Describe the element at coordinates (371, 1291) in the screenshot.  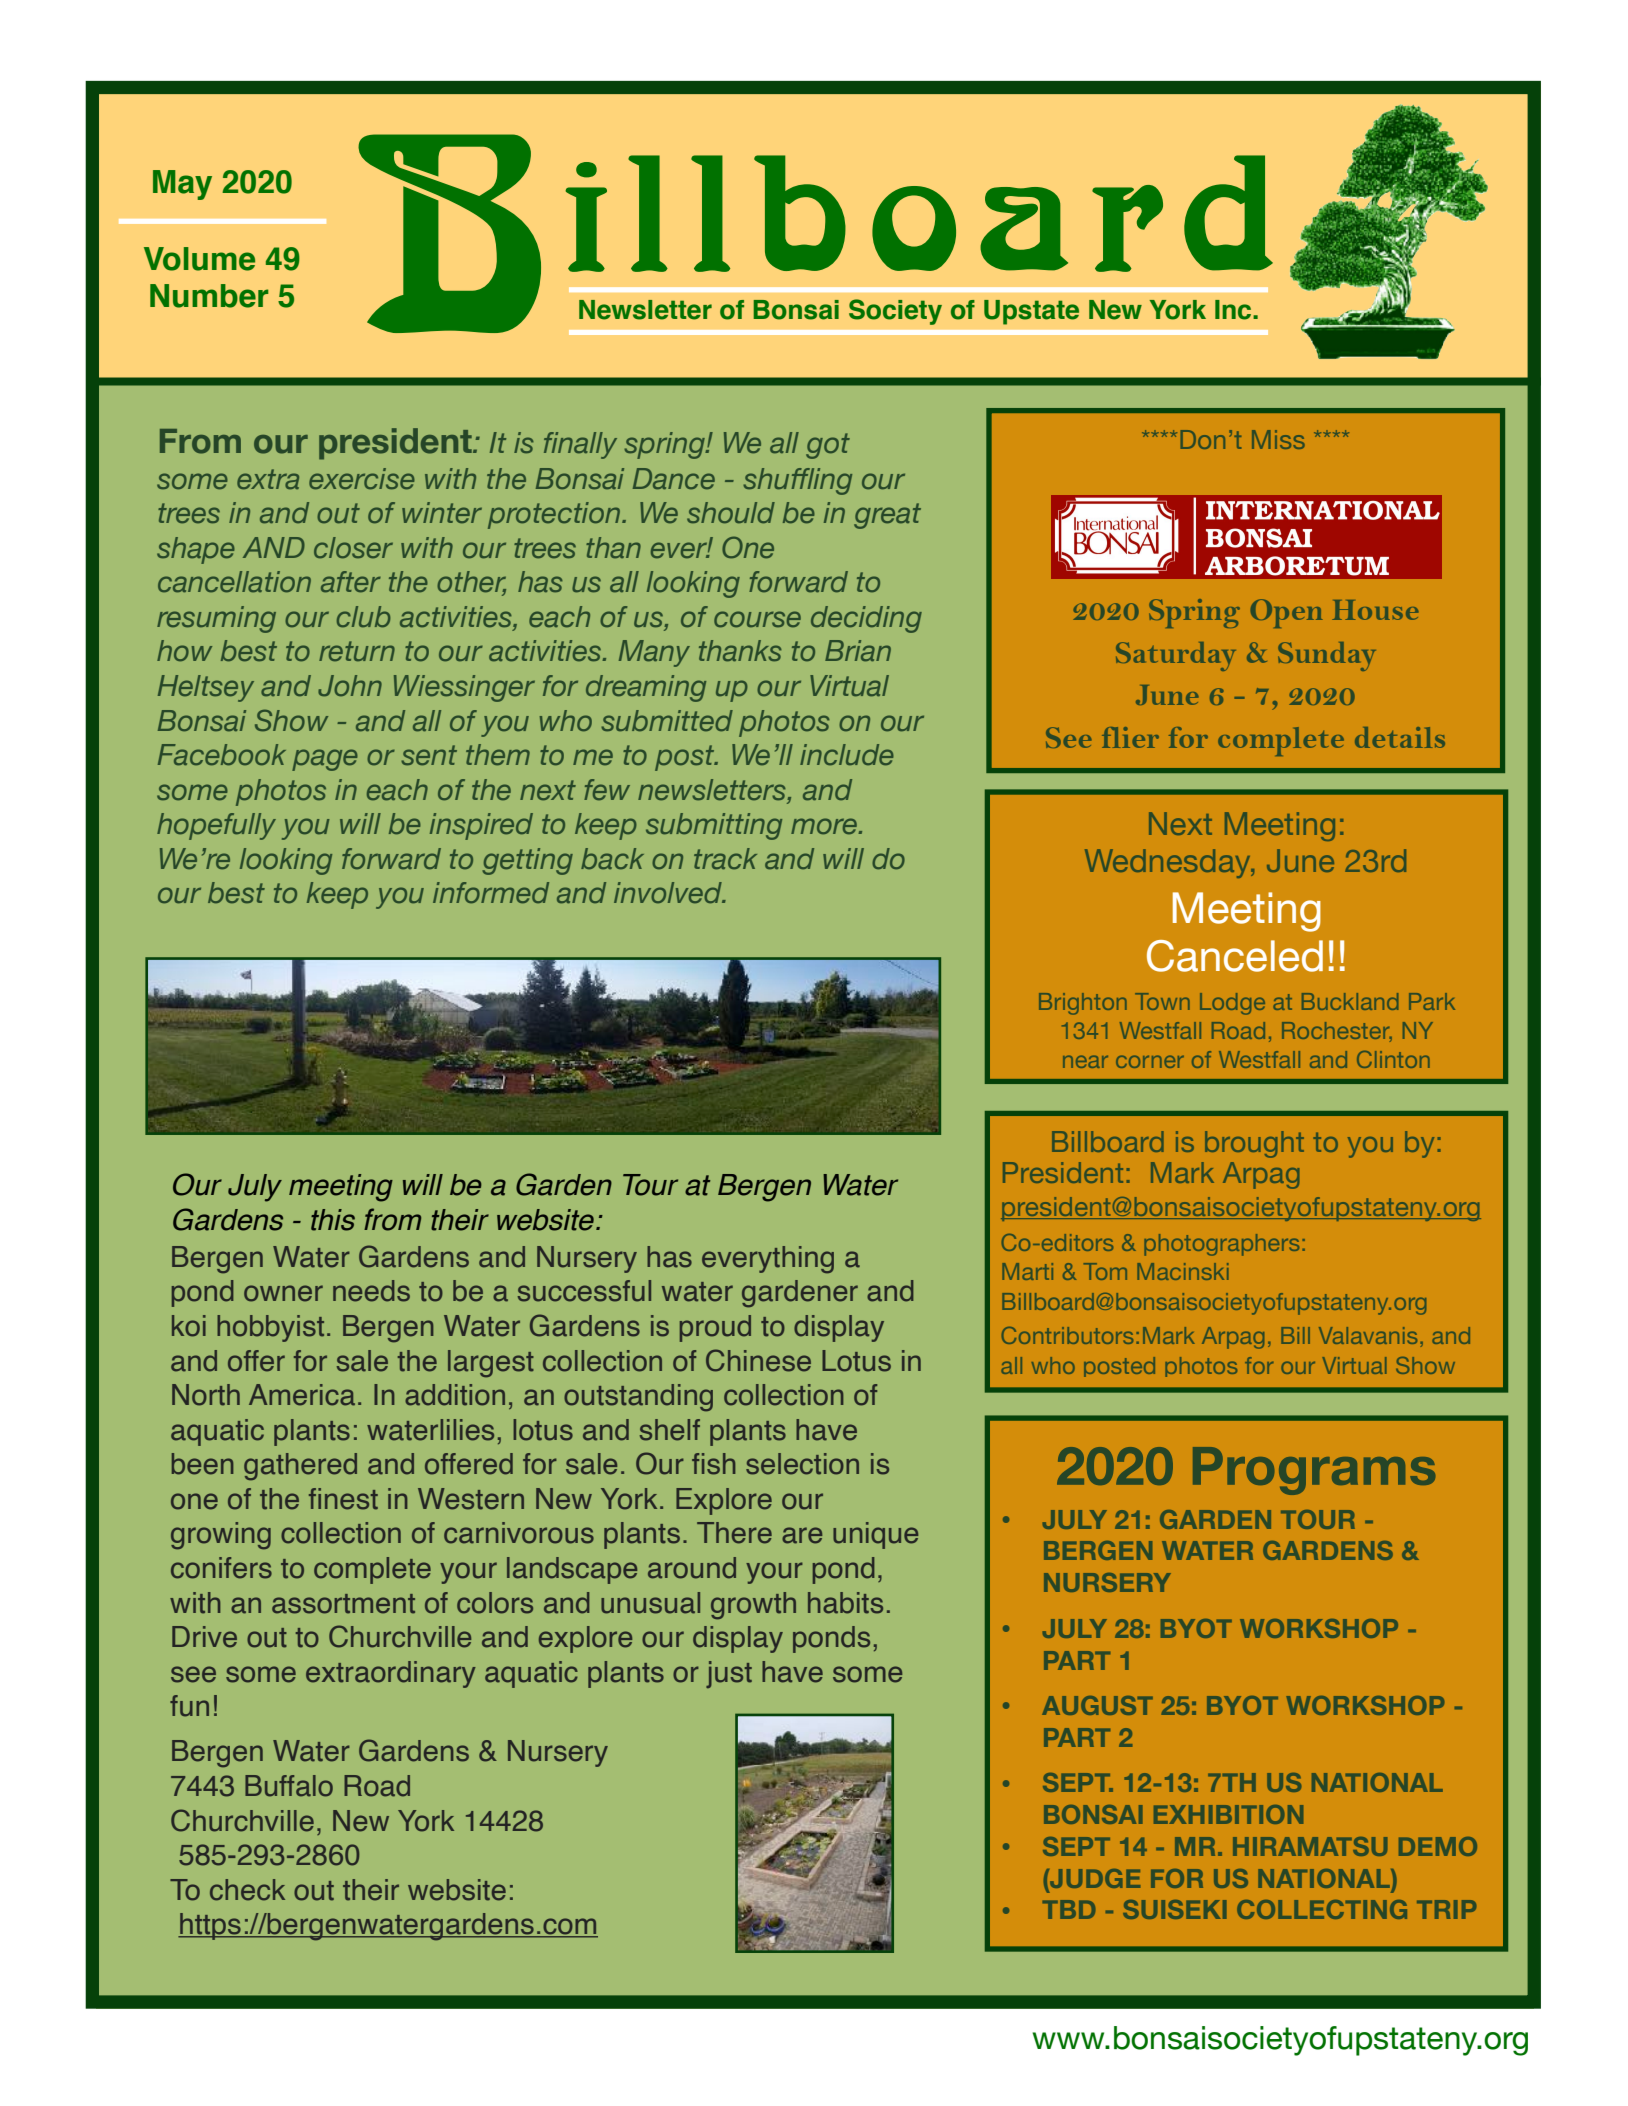
I see `needs` at that location.
